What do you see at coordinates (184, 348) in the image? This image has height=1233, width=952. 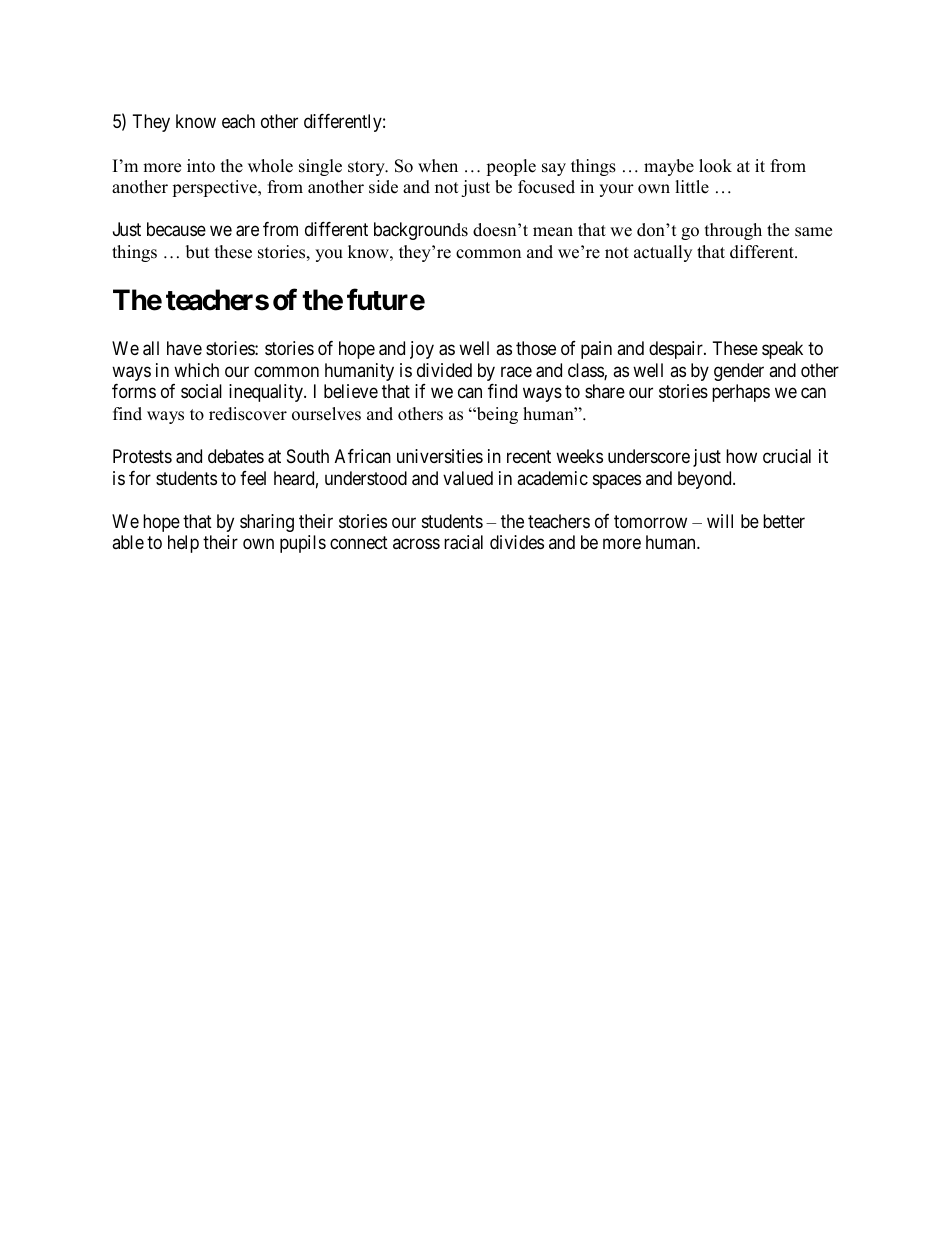 I see `have` at bounding box center [184, 348].
